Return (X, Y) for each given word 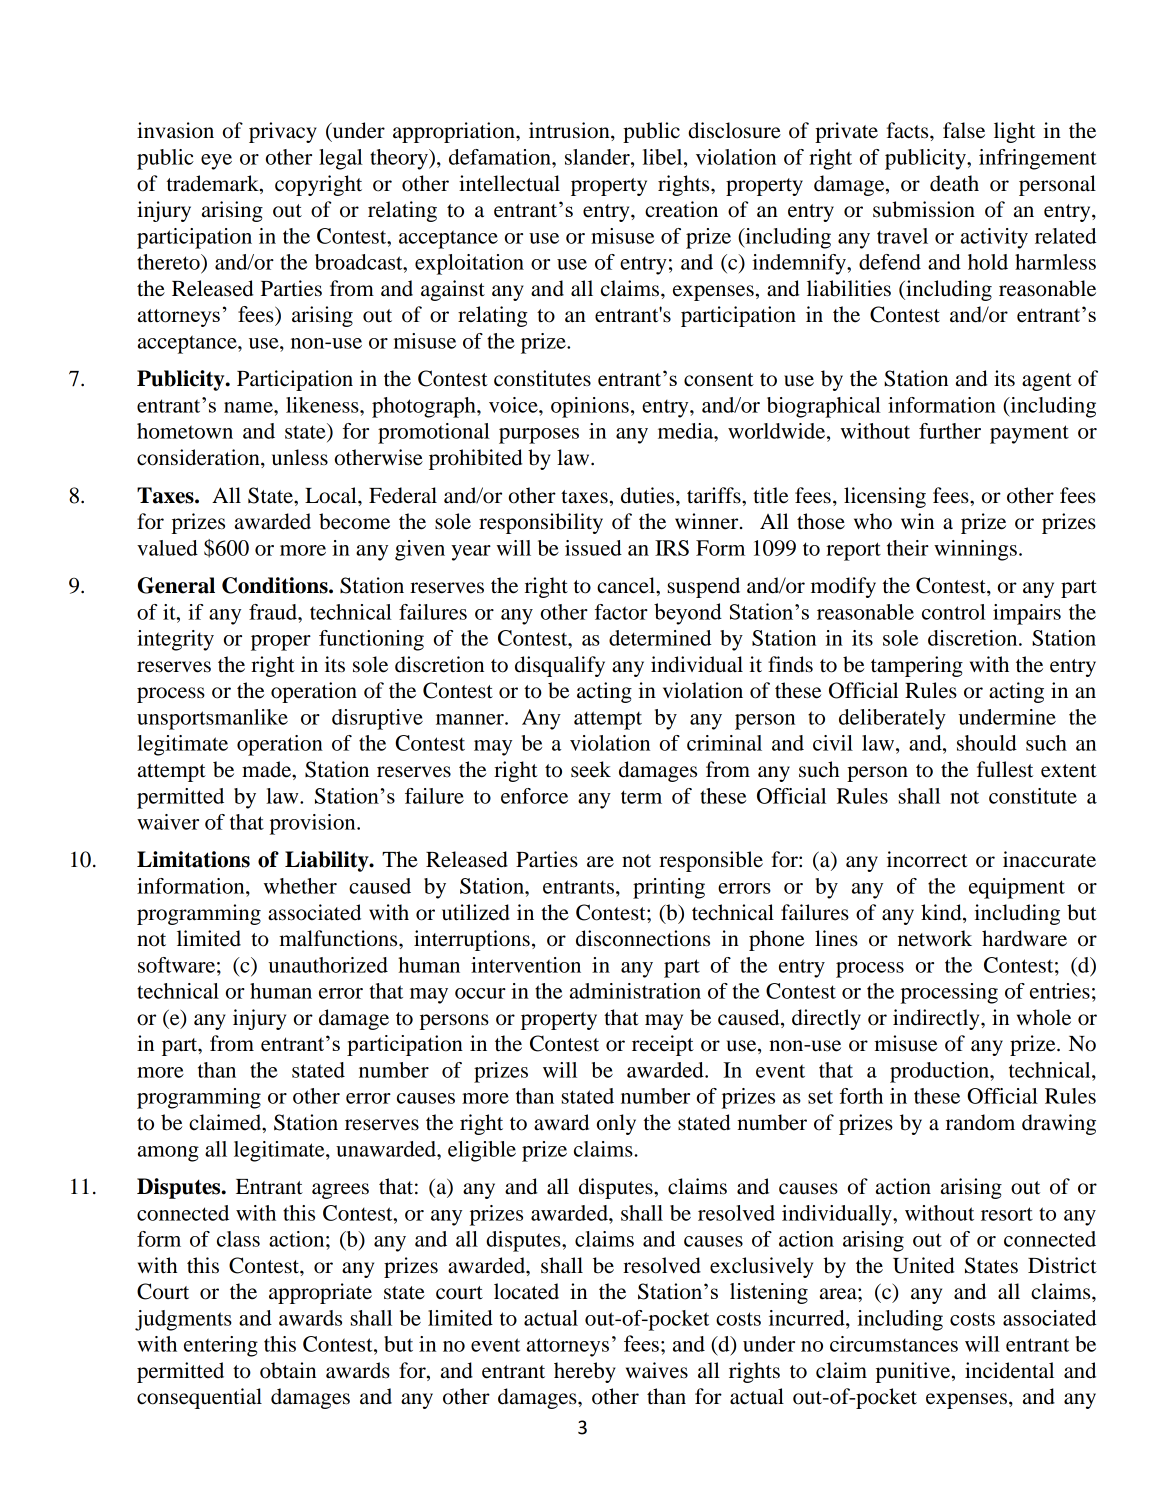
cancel (627, 585)
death (954, 183)
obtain (288, 1370)
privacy (283, 132)
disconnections (643, 938)
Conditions (276, 585)
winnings (975, 550)
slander (598, 157)
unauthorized (328, 965)
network (935, 938)
